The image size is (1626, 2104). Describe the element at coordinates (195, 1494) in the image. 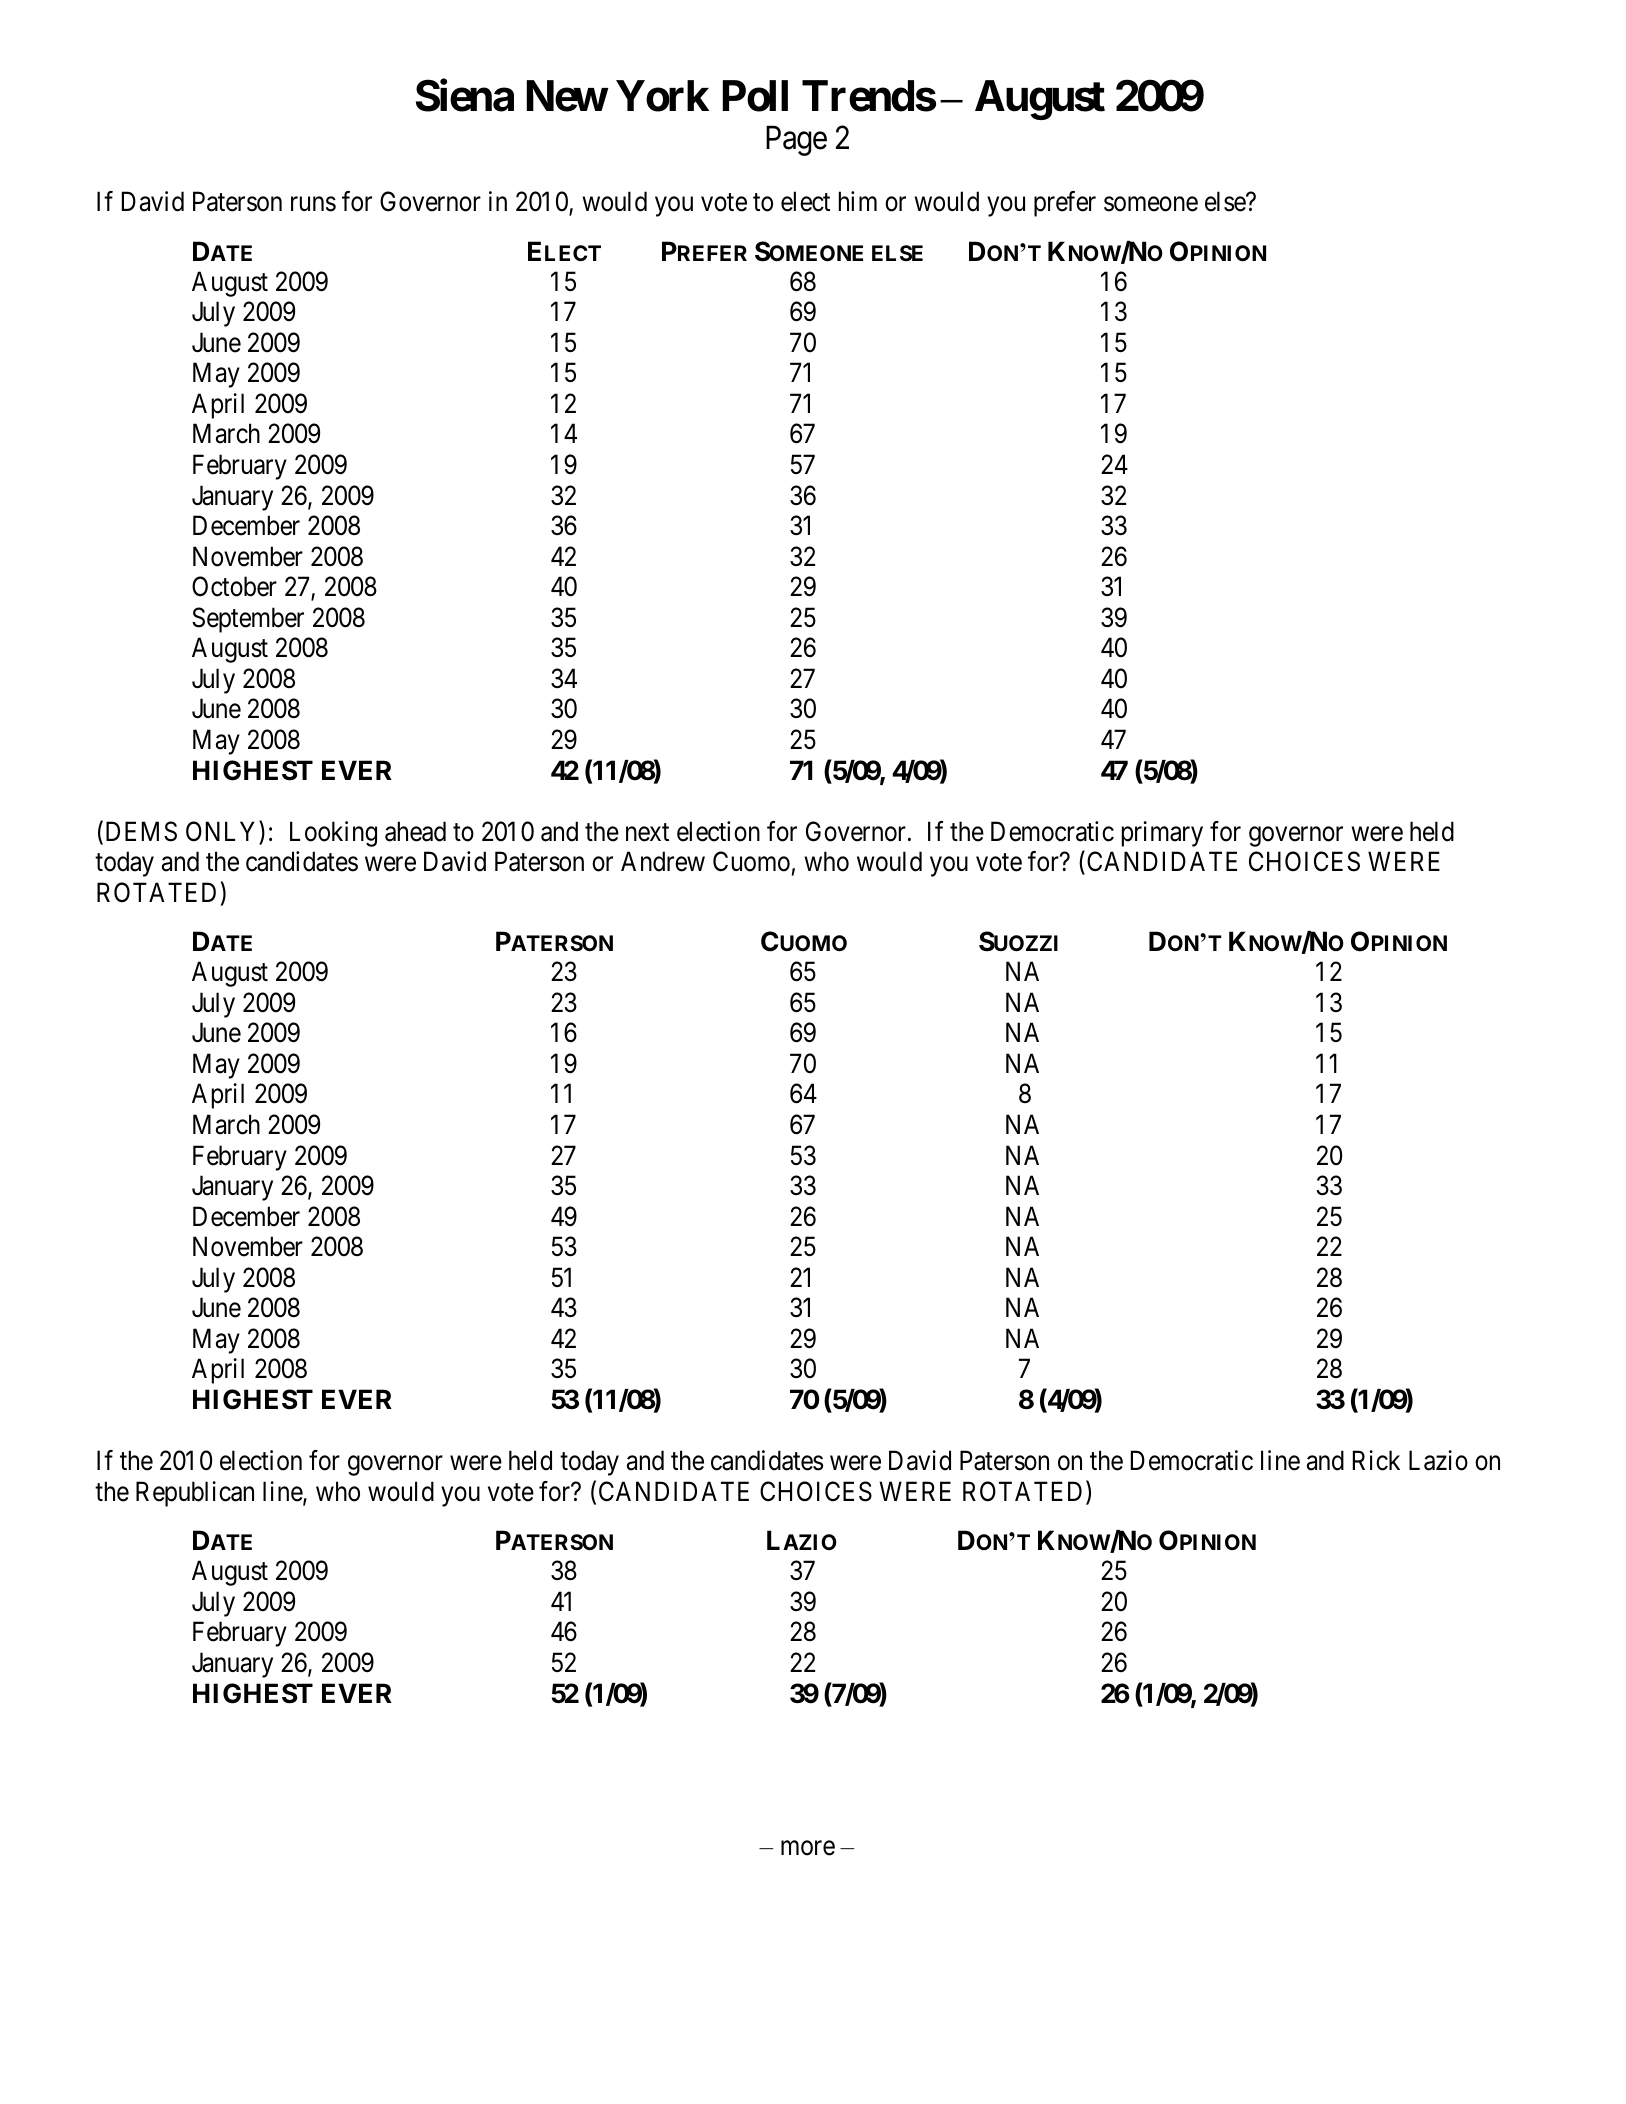

I see `Republican` at that location.
